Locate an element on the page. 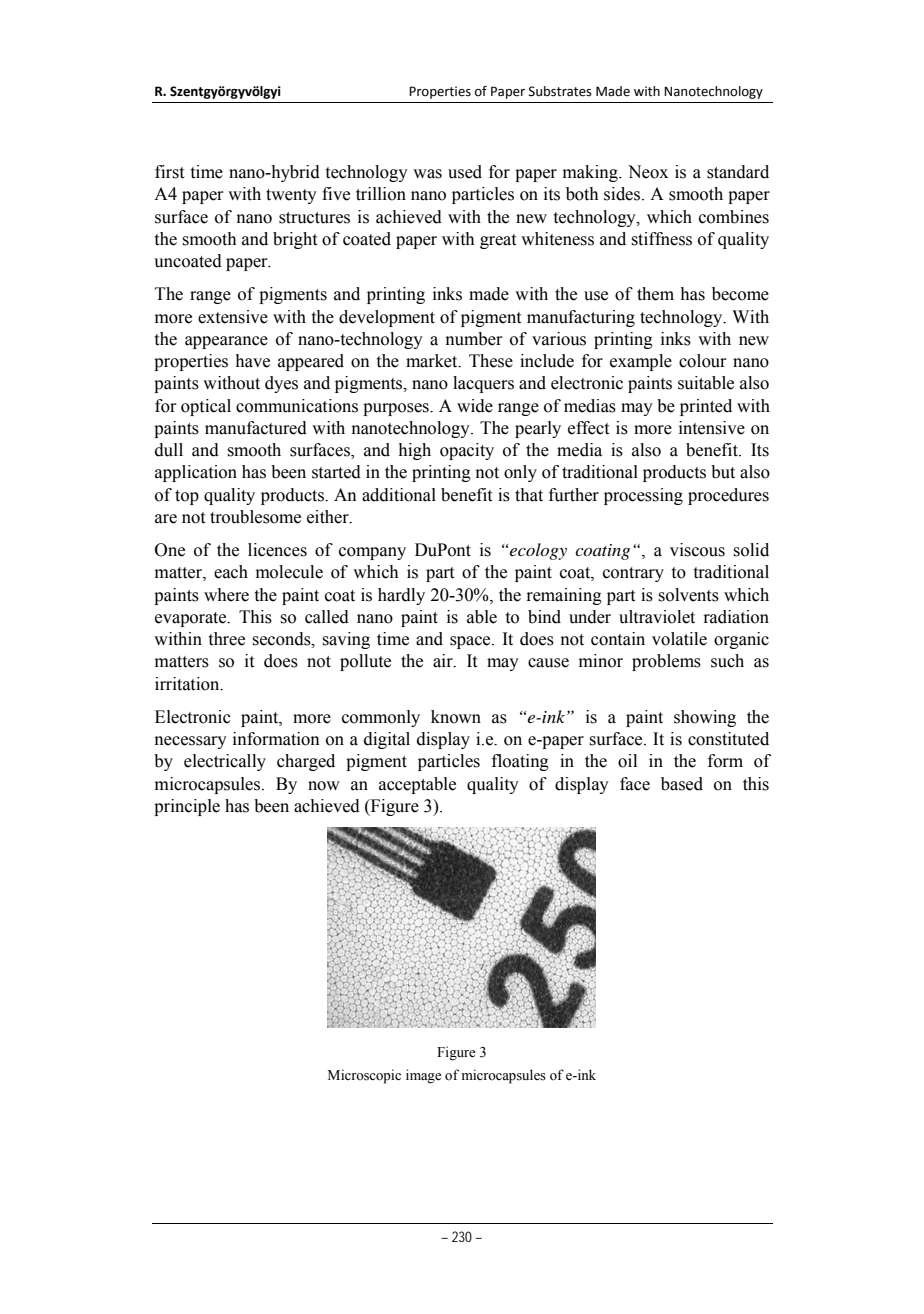 Image resolution: width=924 pixels, height=1314 pixels. first is located at coordinates (169, 172).
